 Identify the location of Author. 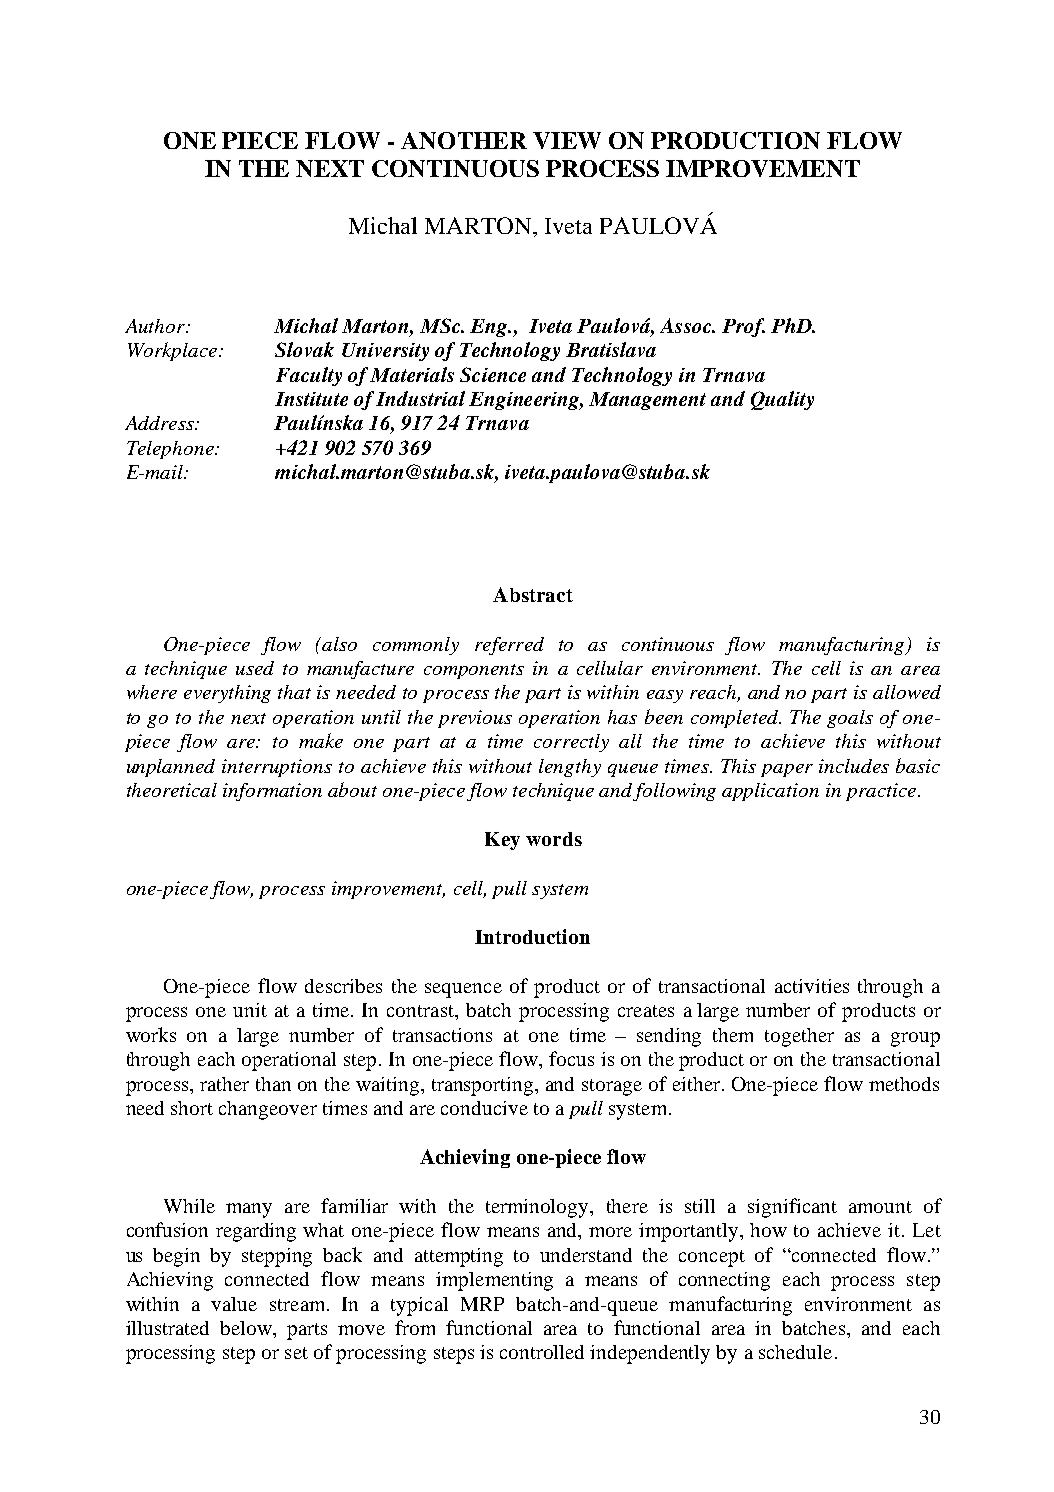
(156, 326).
